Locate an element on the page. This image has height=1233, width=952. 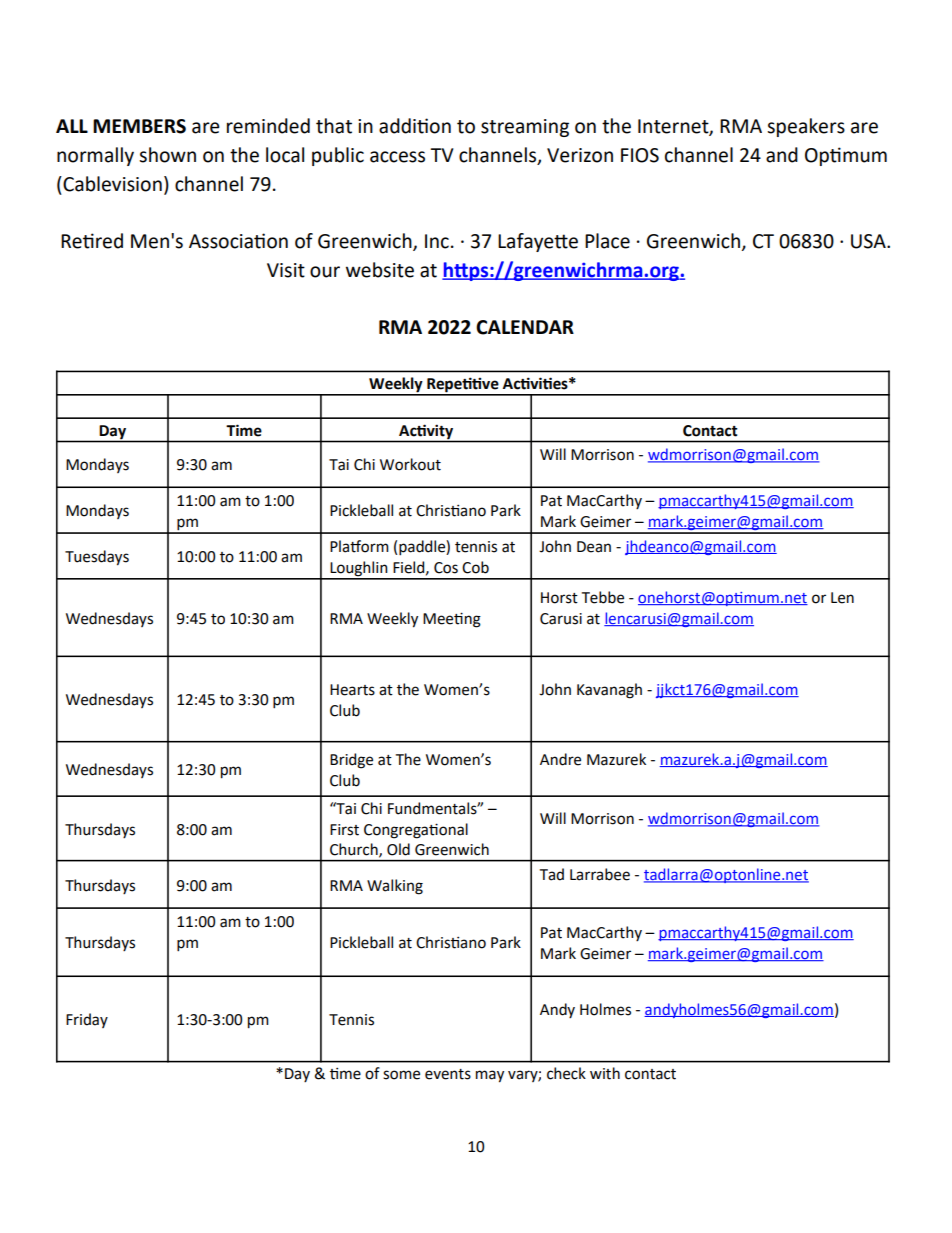
shown is located at coordinates (167, 155).
